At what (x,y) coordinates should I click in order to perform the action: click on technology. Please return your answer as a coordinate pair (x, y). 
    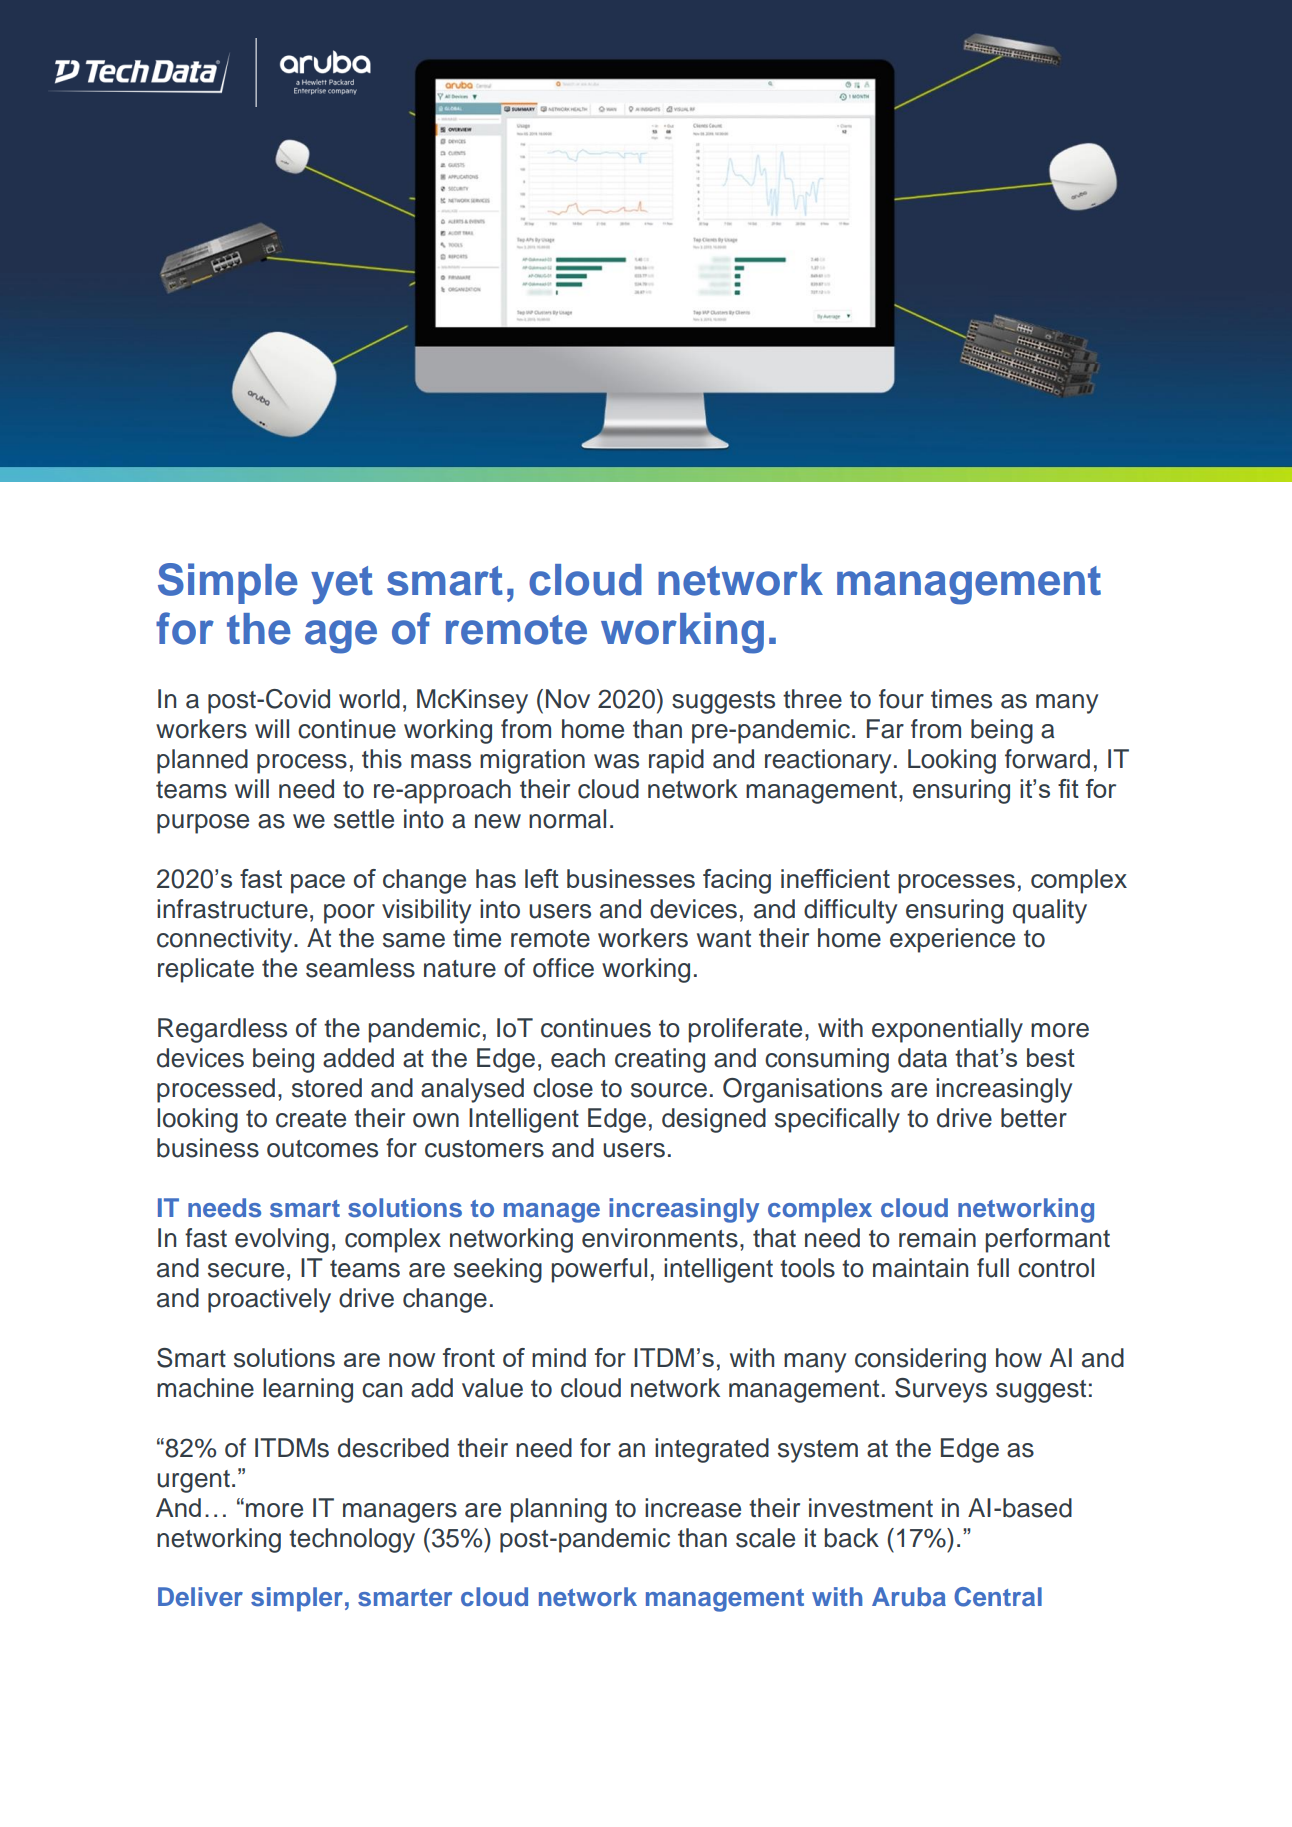
    Looking at the image, I should click on (352, 1540).
